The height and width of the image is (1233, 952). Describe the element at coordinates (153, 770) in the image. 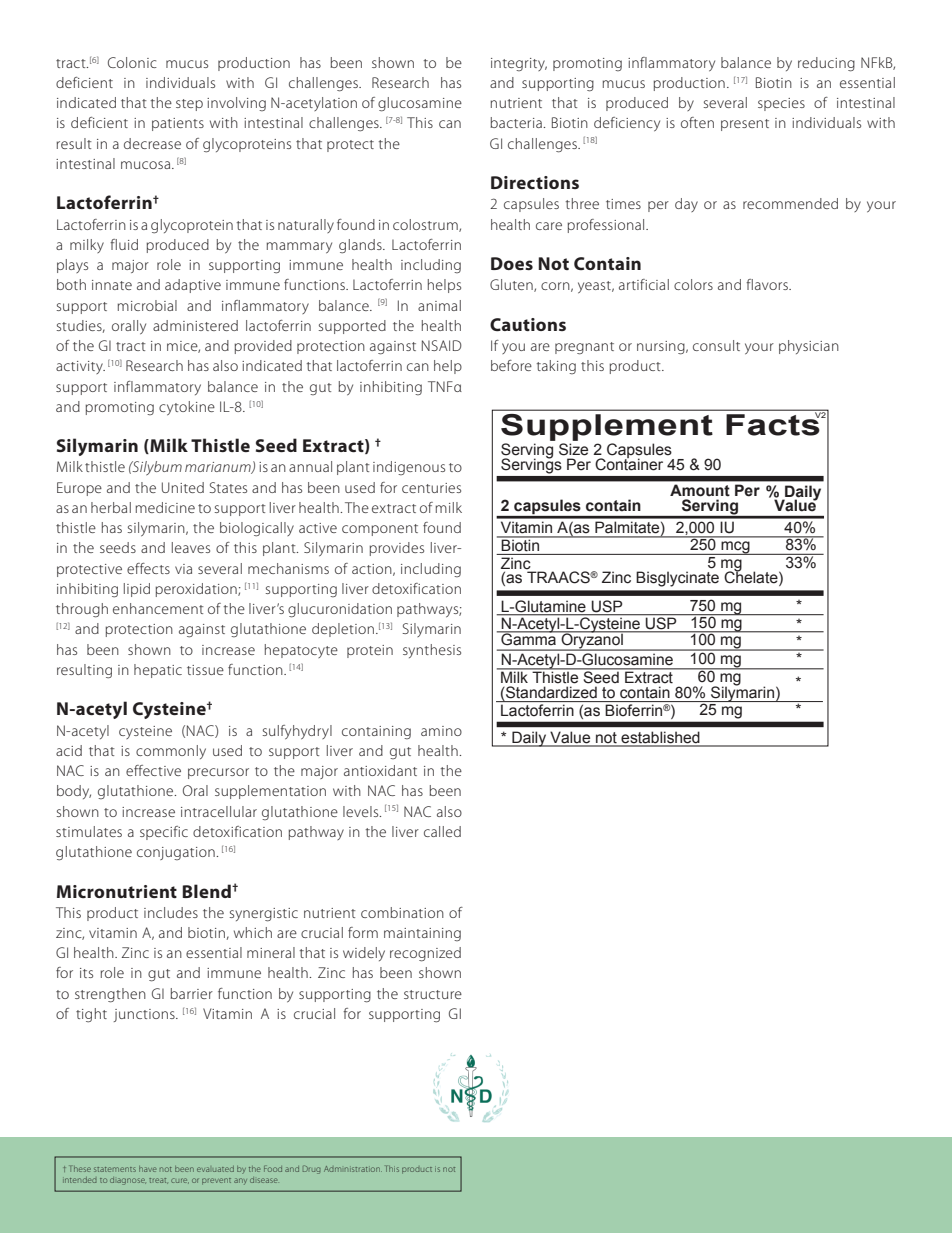

I see `effective` at that location.
